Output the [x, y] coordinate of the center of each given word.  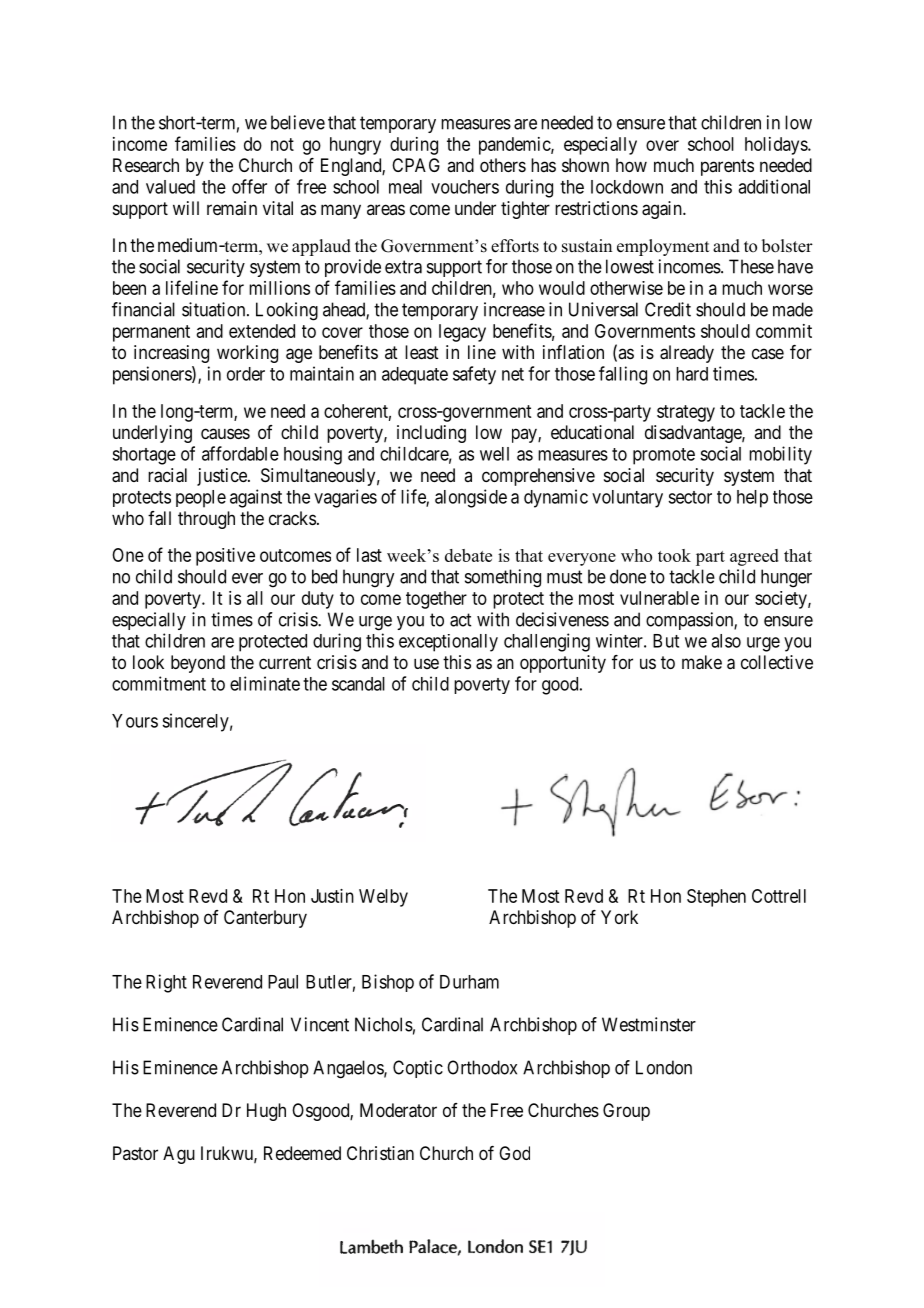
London [664, 1067]
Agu [179, 1155]
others [503, 165]
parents [727, 167]
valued [170, 187]
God [514, 1153]
